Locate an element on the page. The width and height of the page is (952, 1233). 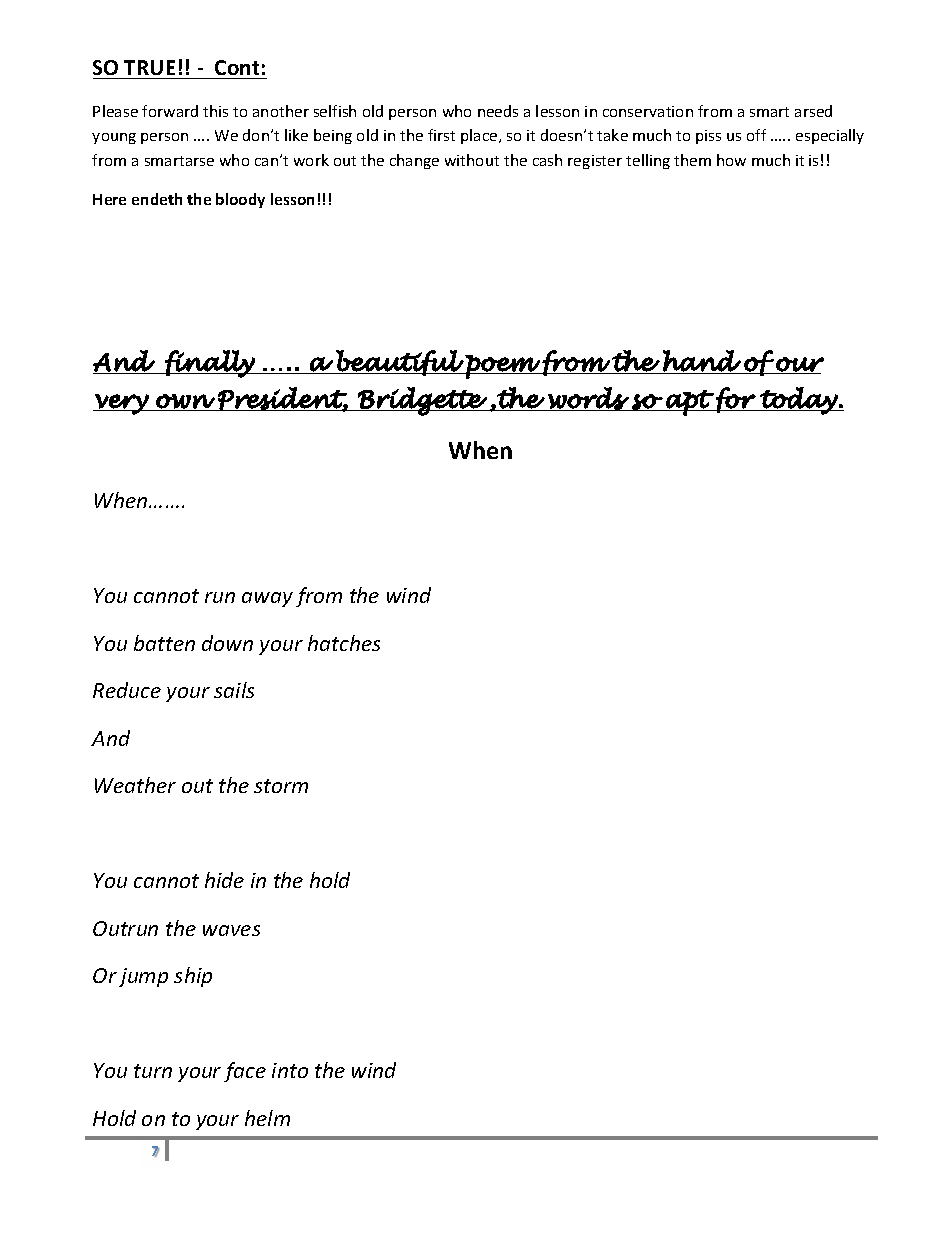
turn is located at coordinates (153, 1071).
